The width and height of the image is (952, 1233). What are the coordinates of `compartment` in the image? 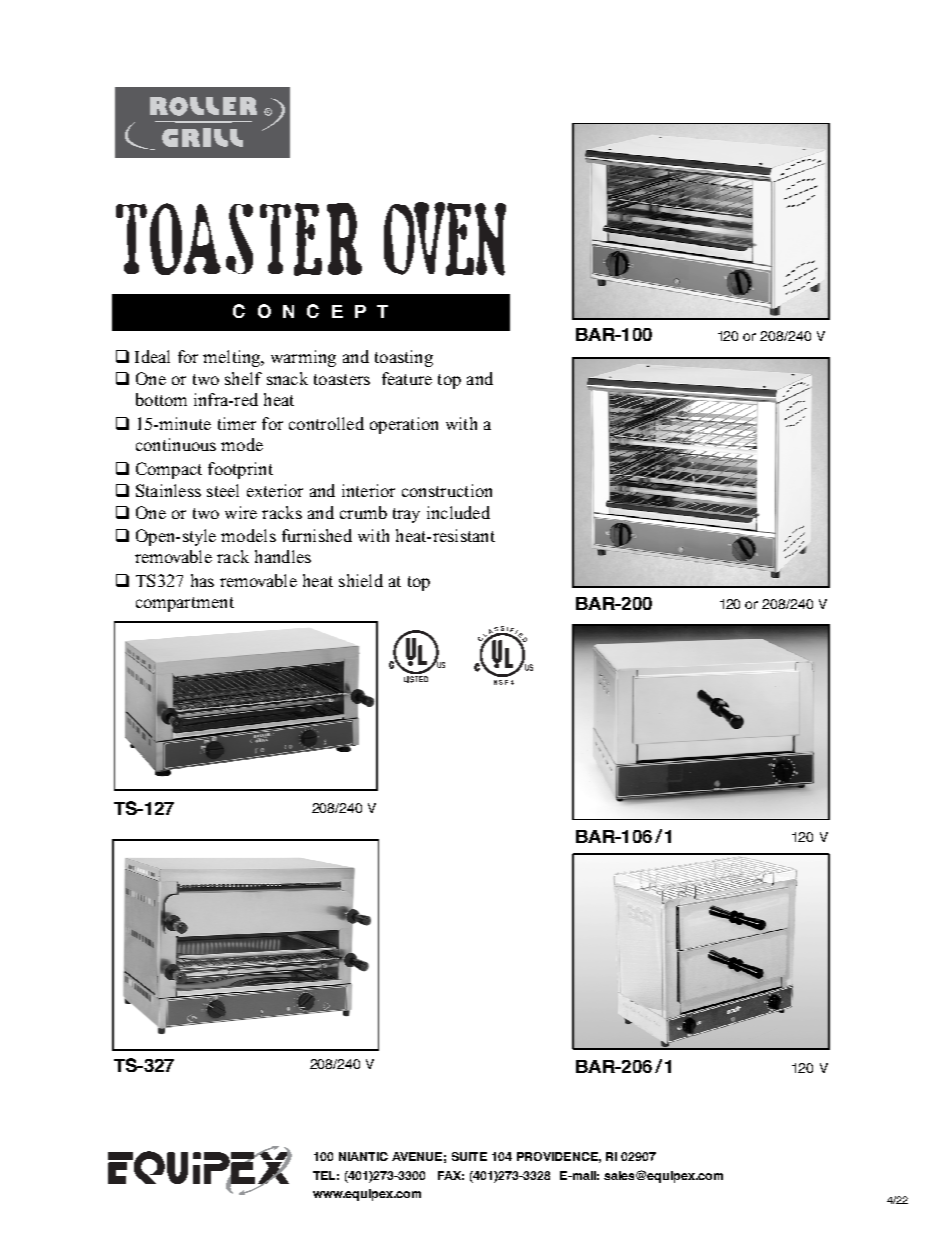 It's located at (185, 604).
